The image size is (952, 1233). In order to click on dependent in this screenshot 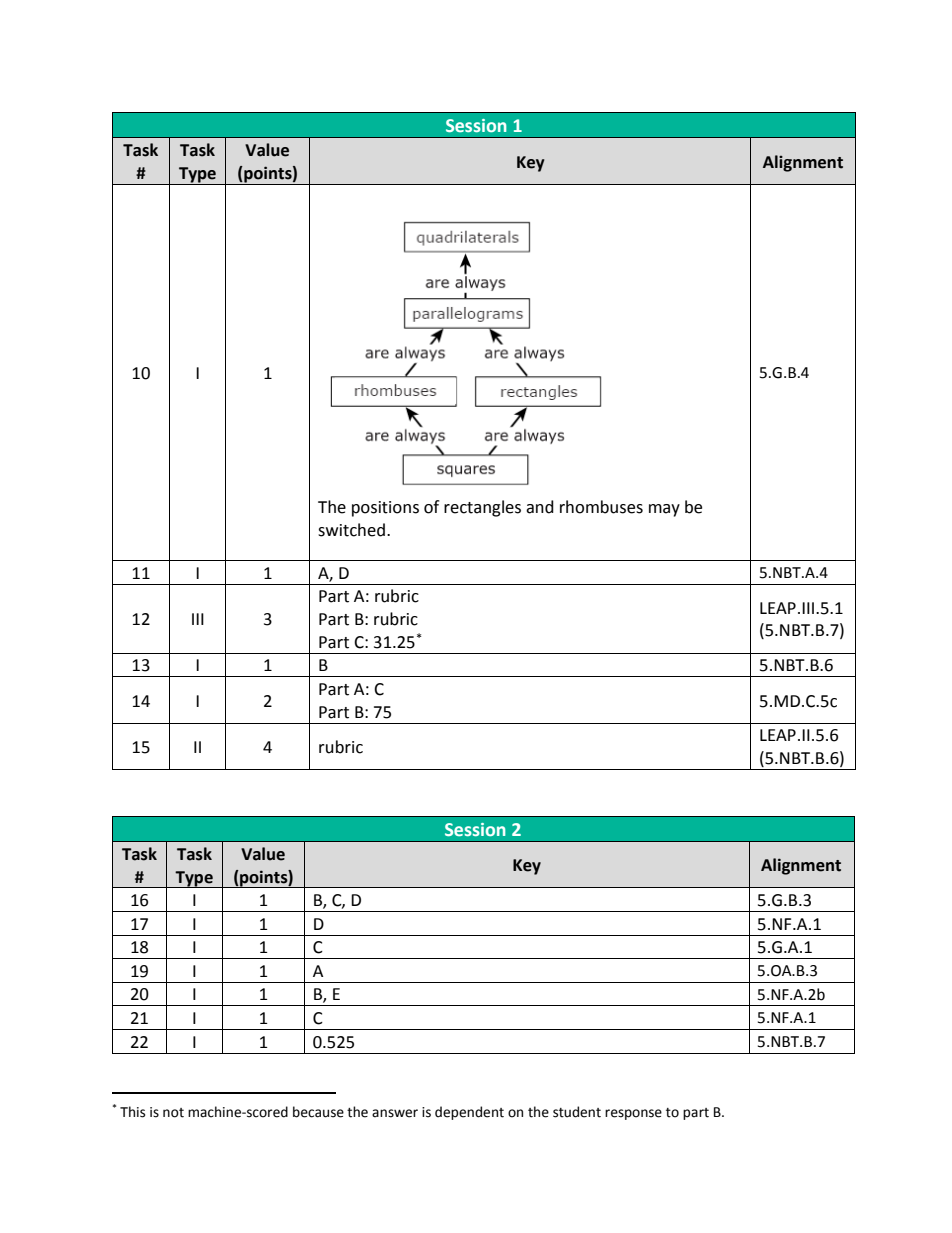, I will do `click(469, 1113)`.
